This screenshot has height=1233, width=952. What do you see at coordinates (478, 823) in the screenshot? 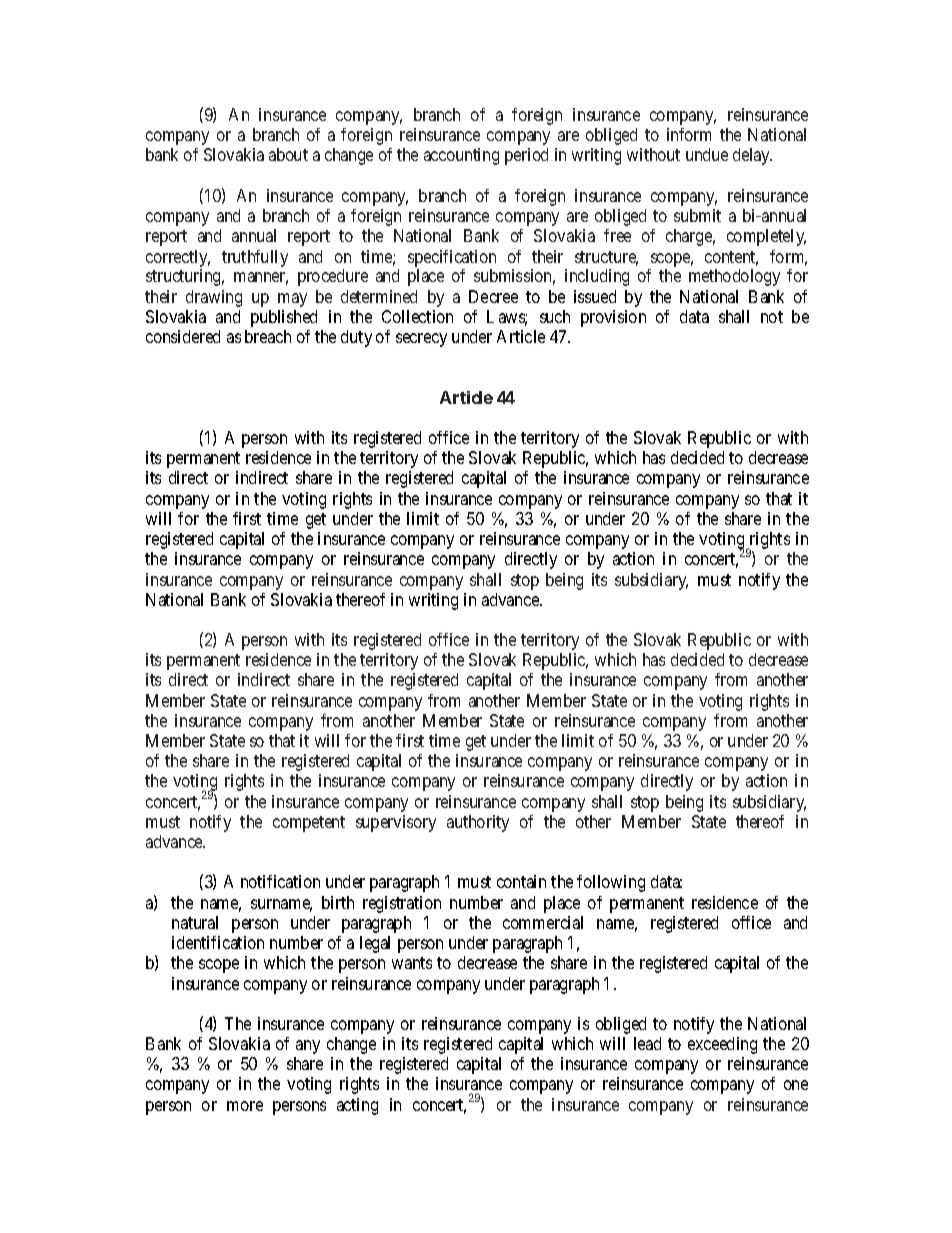
I see `authority` at bounding box center [478, 823].
